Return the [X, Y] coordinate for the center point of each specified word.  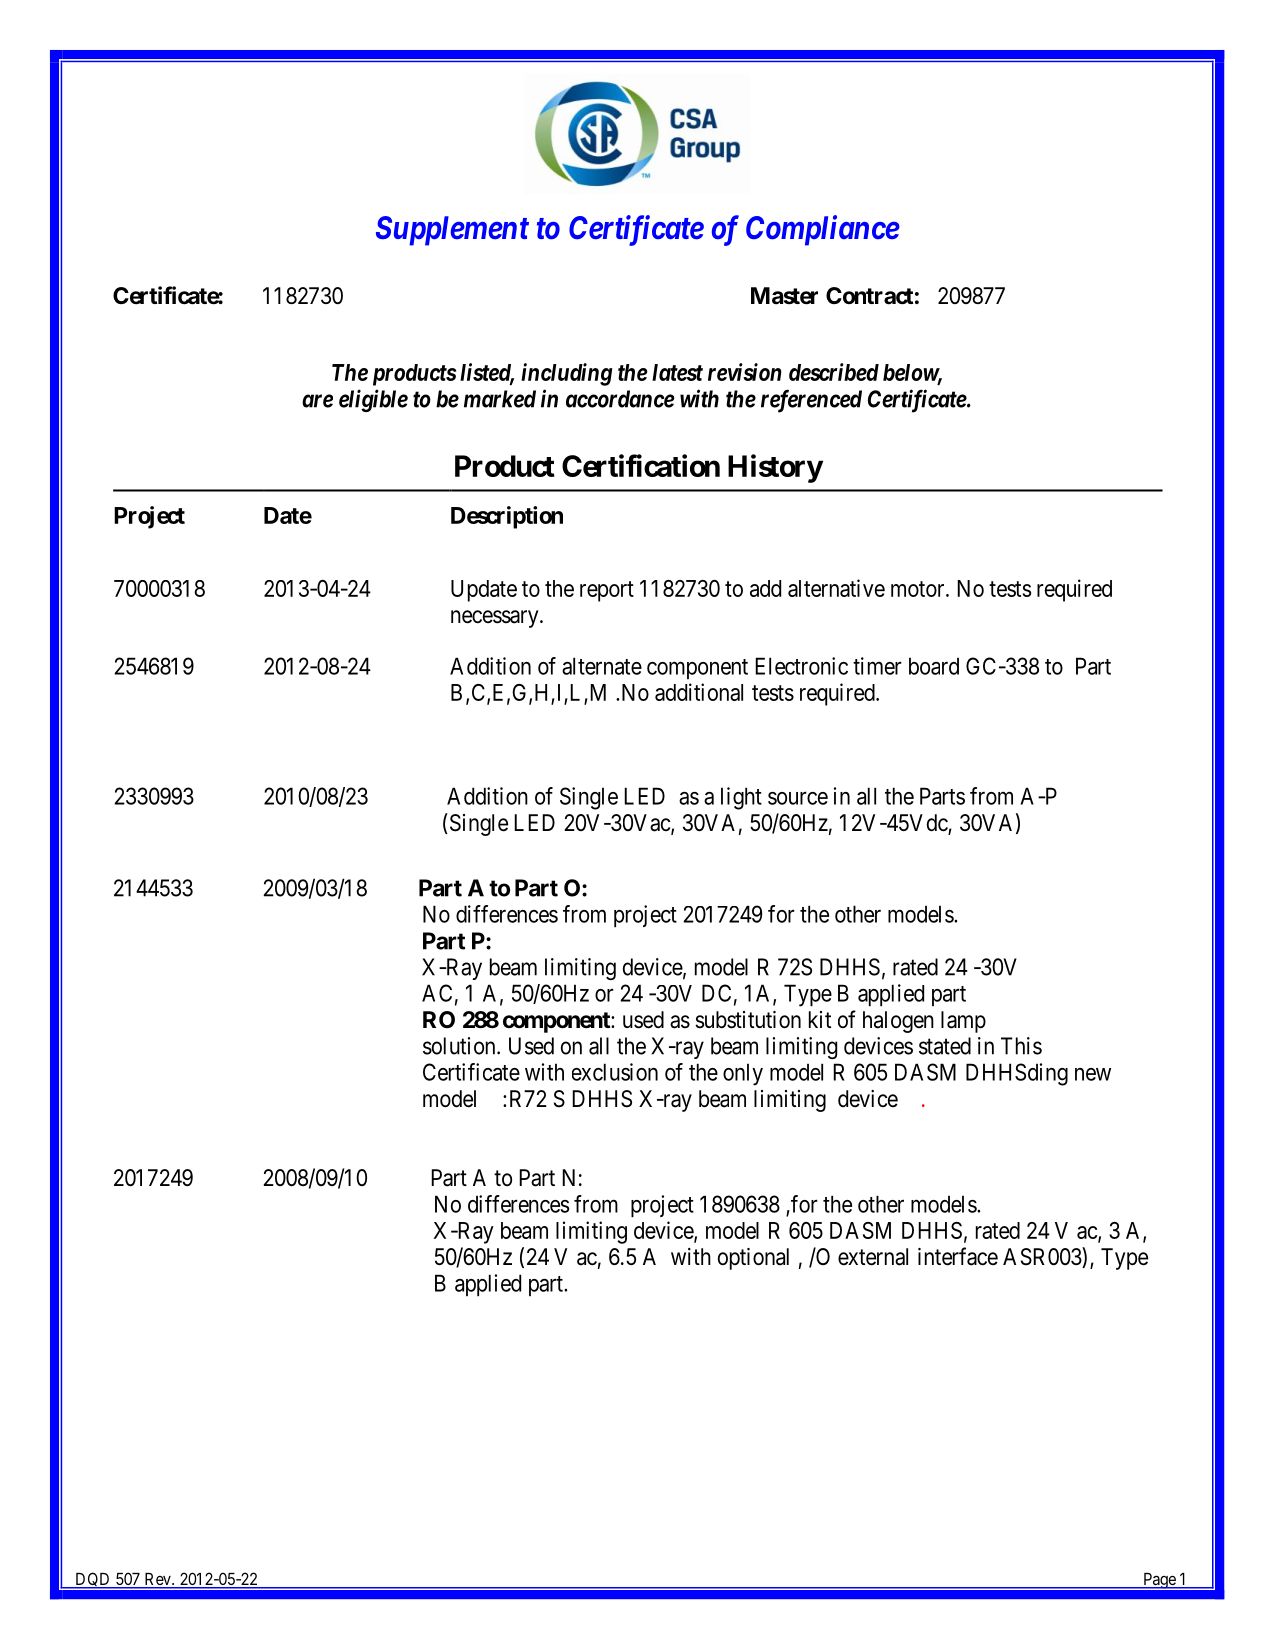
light [741, 798]
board [934, 666]
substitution [748, 1020]
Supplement [452, 231]
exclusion [615, 1072]
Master [784, 296]
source [798, 798]
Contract [869, 296]
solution [460, 1046]
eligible [373, 400]
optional [753, 1259]
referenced [811, 401]
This [1021, 1046]
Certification [641, 465]
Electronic [801, 666]
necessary [496, 619]
